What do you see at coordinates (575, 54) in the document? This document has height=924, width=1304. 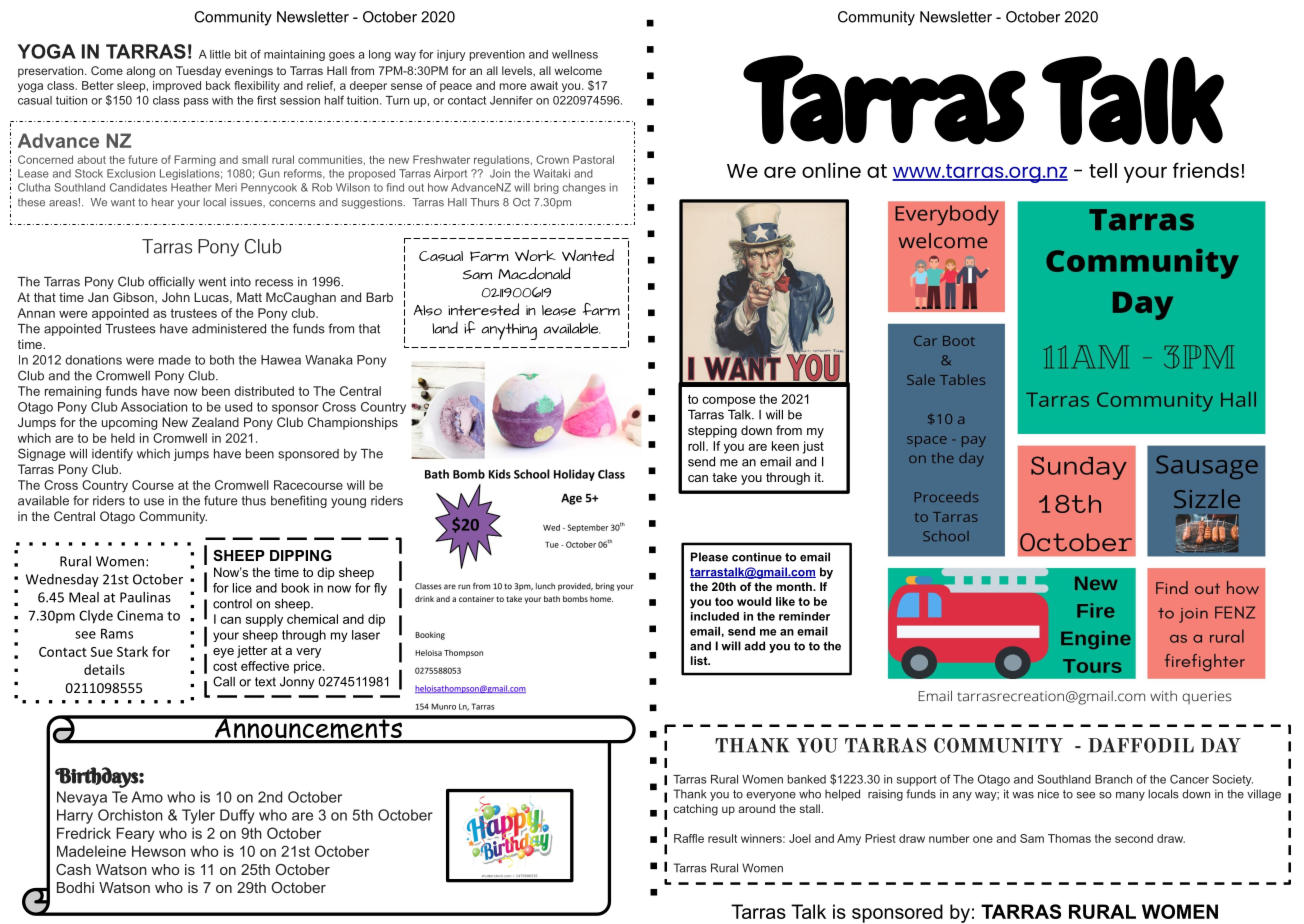 I see `wellness` at bounding box center [575, 54].
